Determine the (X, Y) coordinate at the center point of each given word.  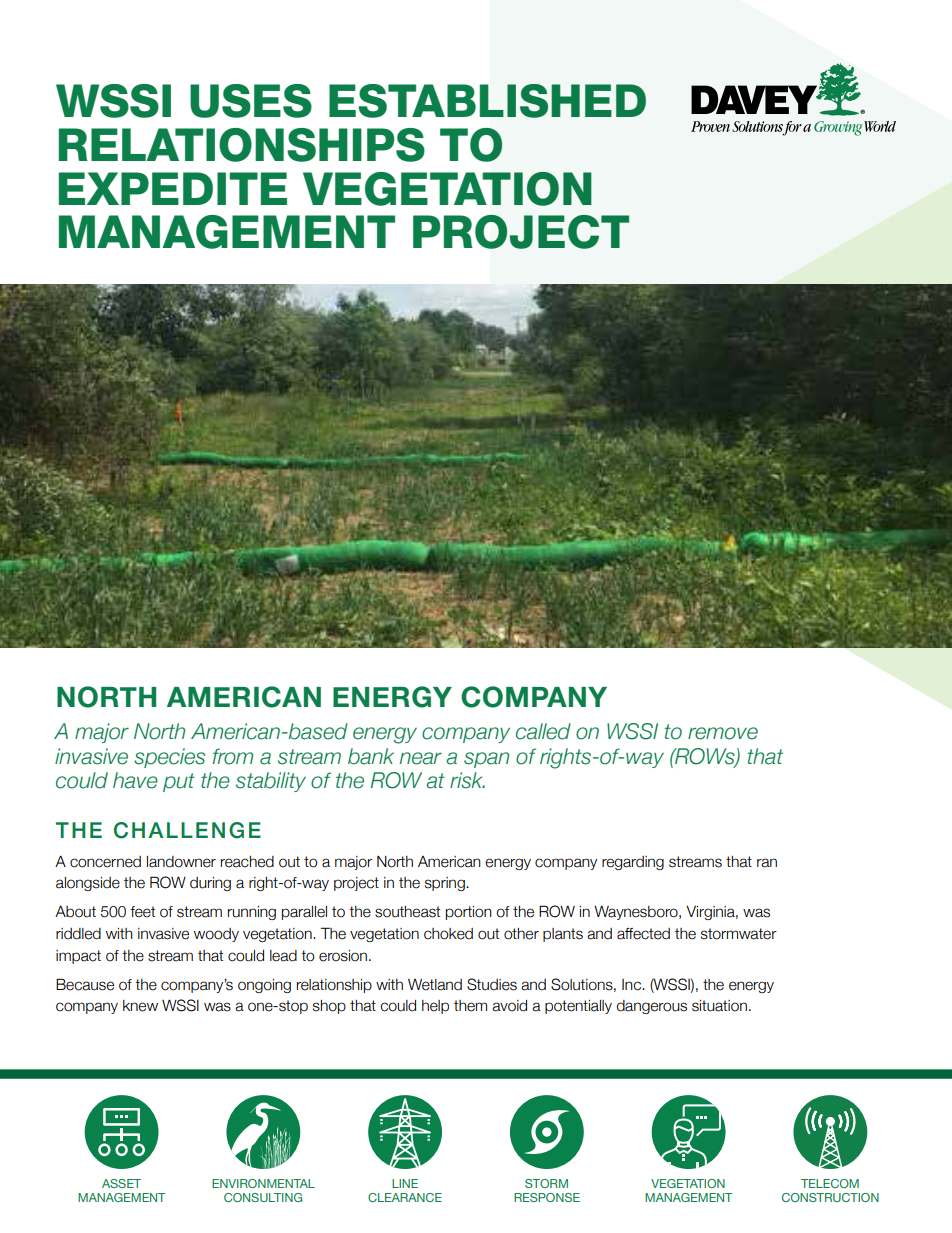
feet (142, 912)
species (169, 758)
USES (251, 101)
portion (469, 913)
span (486, 760)
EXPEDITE (173, 188)
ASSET (121, 1183)
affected (643, 934)
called (543, 731)
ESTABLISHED (487, 101)
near (421, 758)
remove (723, 733)
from (232, 756)
